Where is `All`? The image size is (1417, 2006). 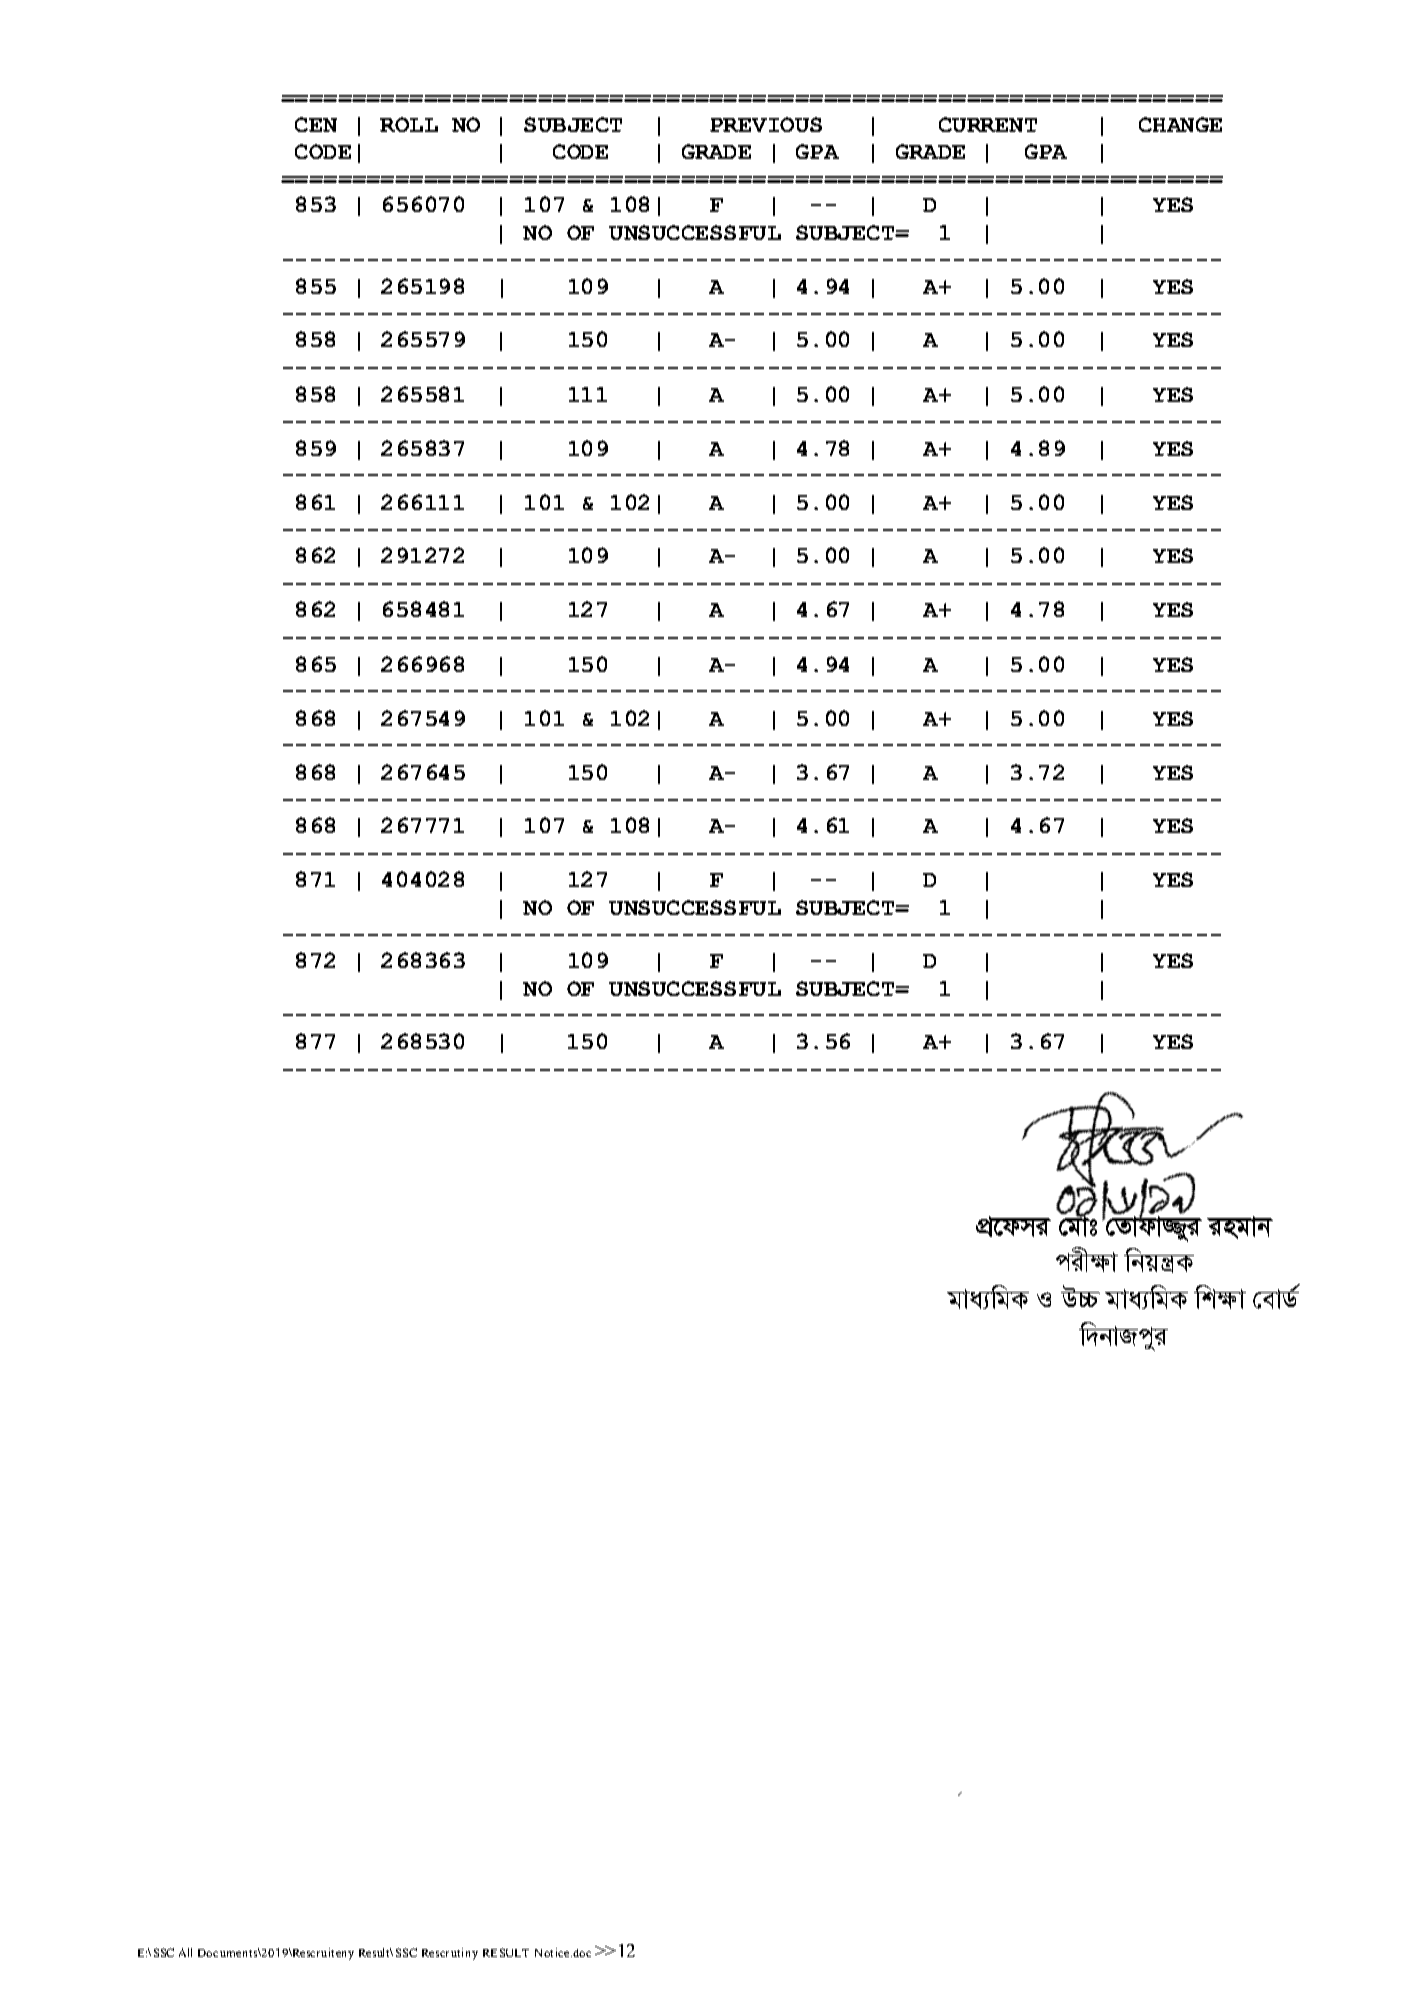
All is located at coordinates (185, 1952).
